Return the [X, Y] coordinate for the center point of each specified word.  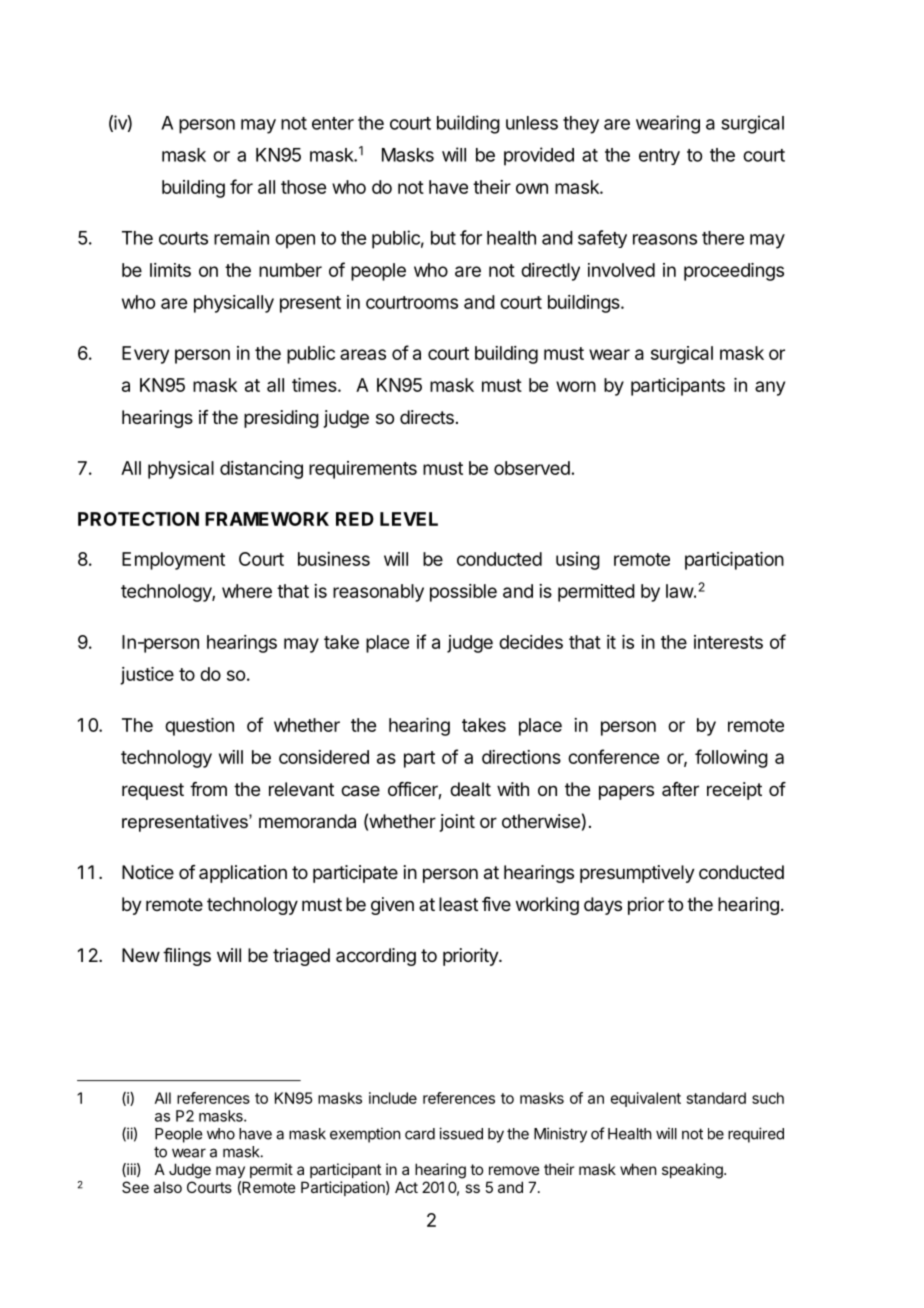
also [168, 1187]
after [680, 789]
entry [659, 157]
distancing [261, 470]
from [208, 789]
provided [539, 156]
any [770, 388]
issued [461, 1133]
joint [457, 823]
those [303, 187]
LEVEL [409, 519]
